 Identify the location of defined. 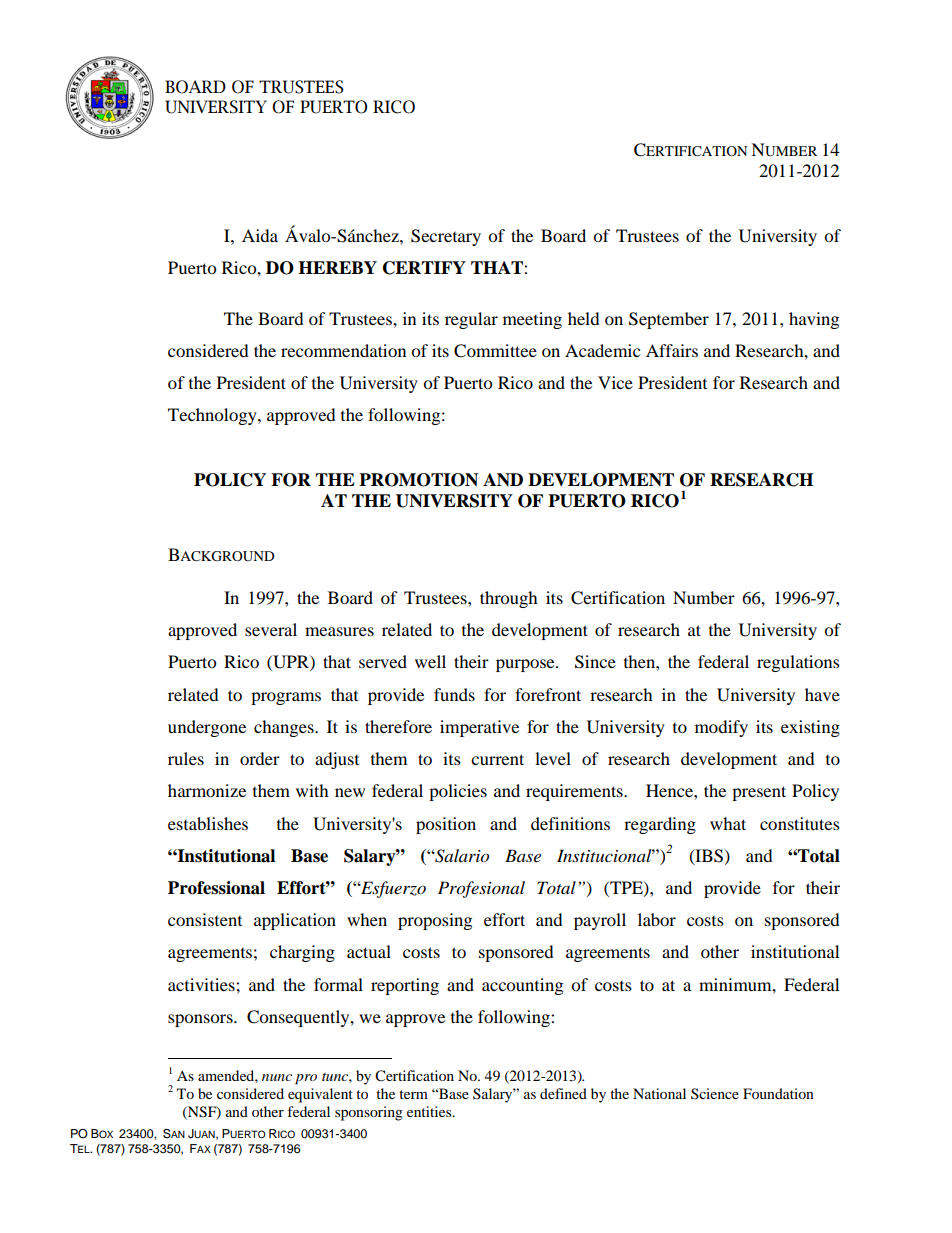
(563, 1093).
